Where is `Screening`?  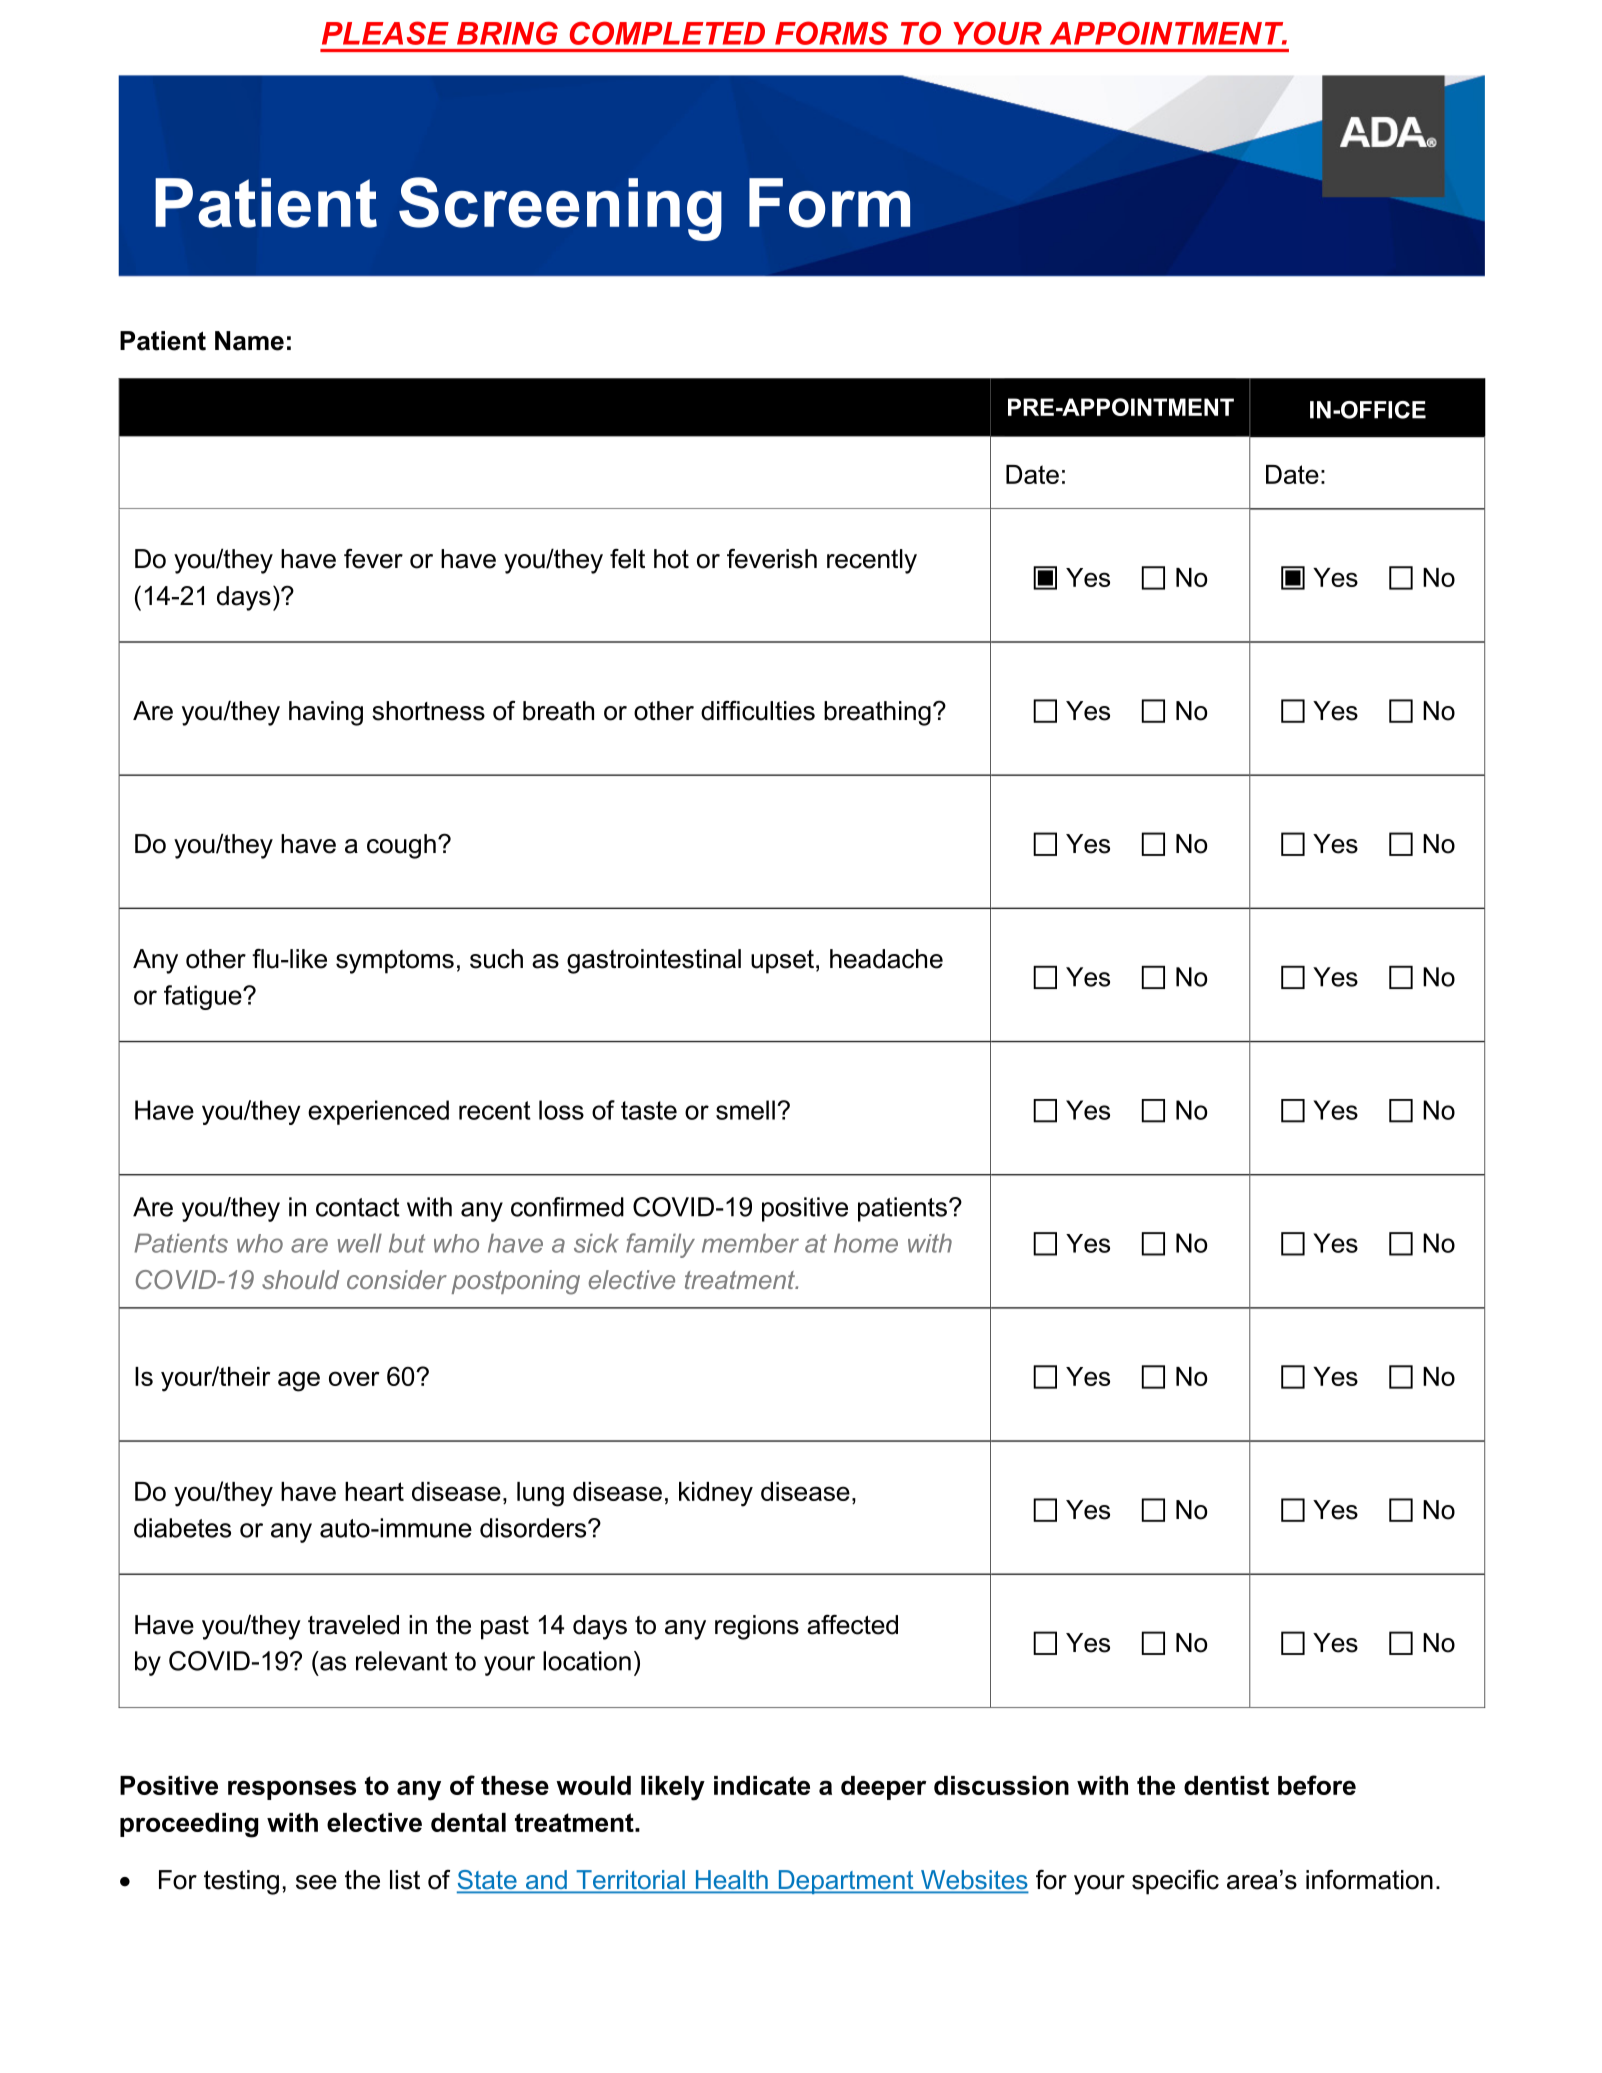
Screening is located at coordinates (560, 209).
